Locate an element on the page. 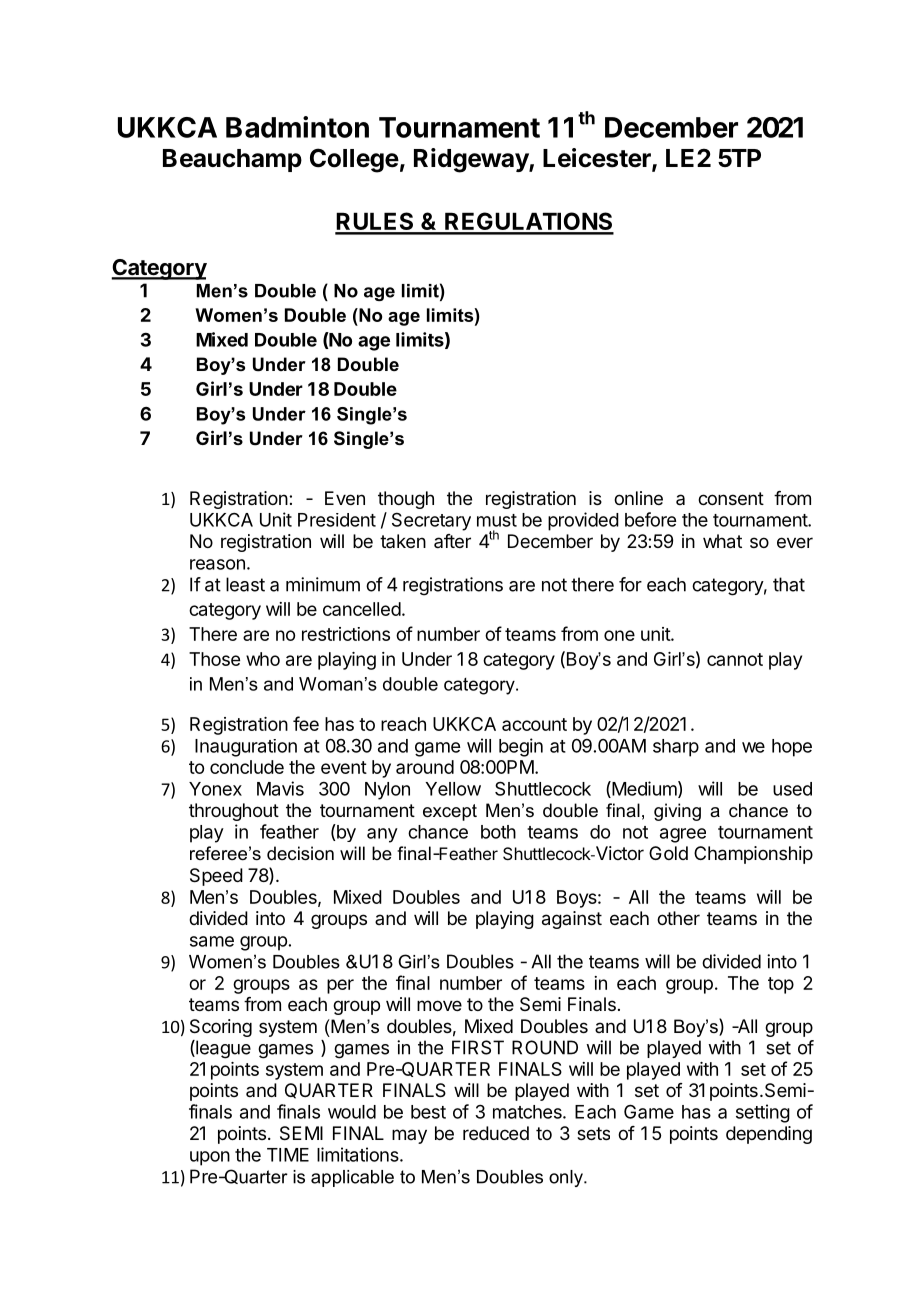 This image has height=1308, width=924. cannot is located at coordinates (735, 659).
